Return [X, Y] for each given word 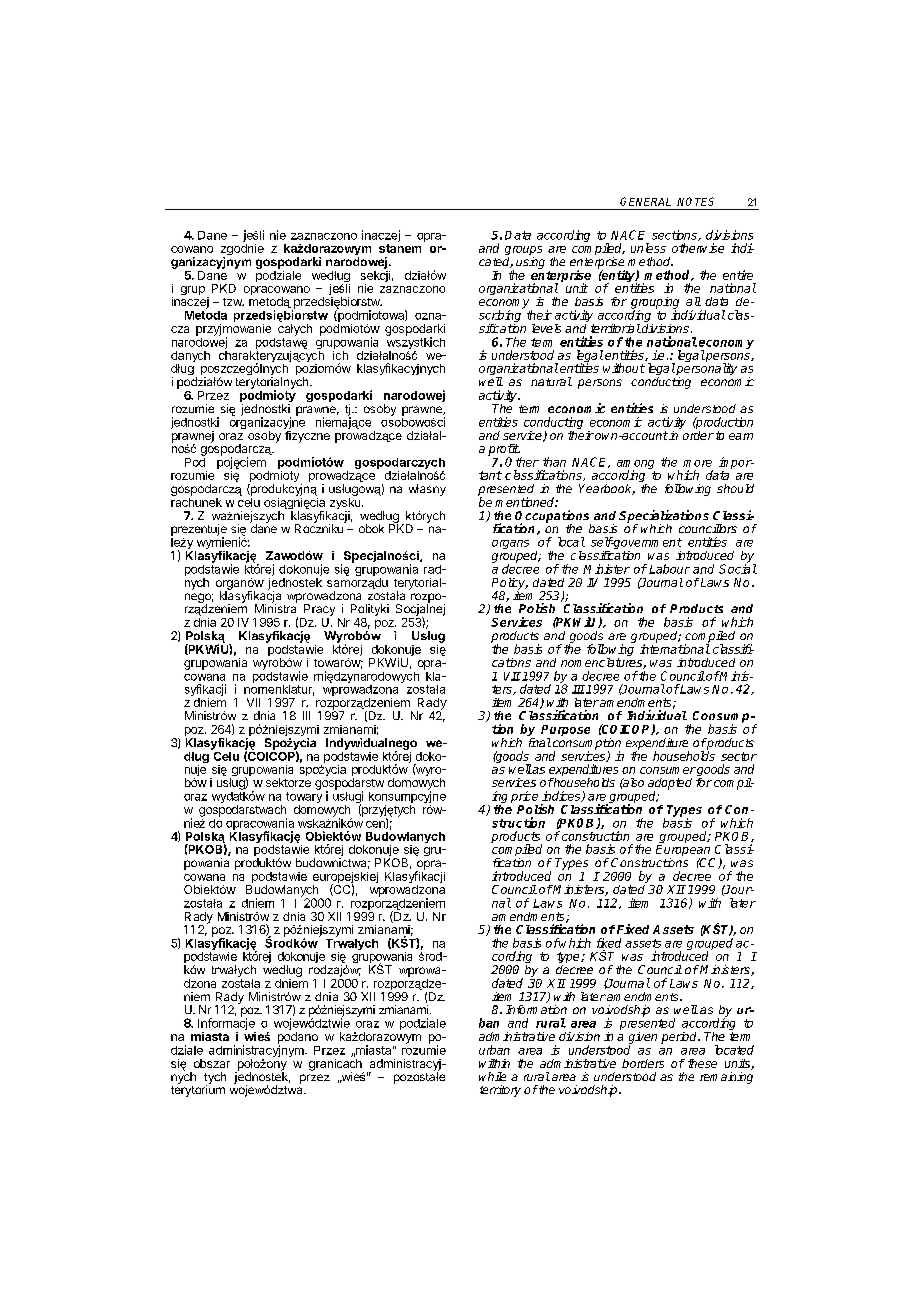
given [643, 1039]
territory [500, 1091]
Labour [669, 569]
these [702, 1063]
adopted [670, 785]
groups [523, 252]
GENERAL [645, 201]
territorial [616, 328]
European [684, 852]
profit [504, 451]
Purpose [565, 732]
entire [738, 275]
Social [738, 568]
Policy [510, 585]
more [697, 463]
